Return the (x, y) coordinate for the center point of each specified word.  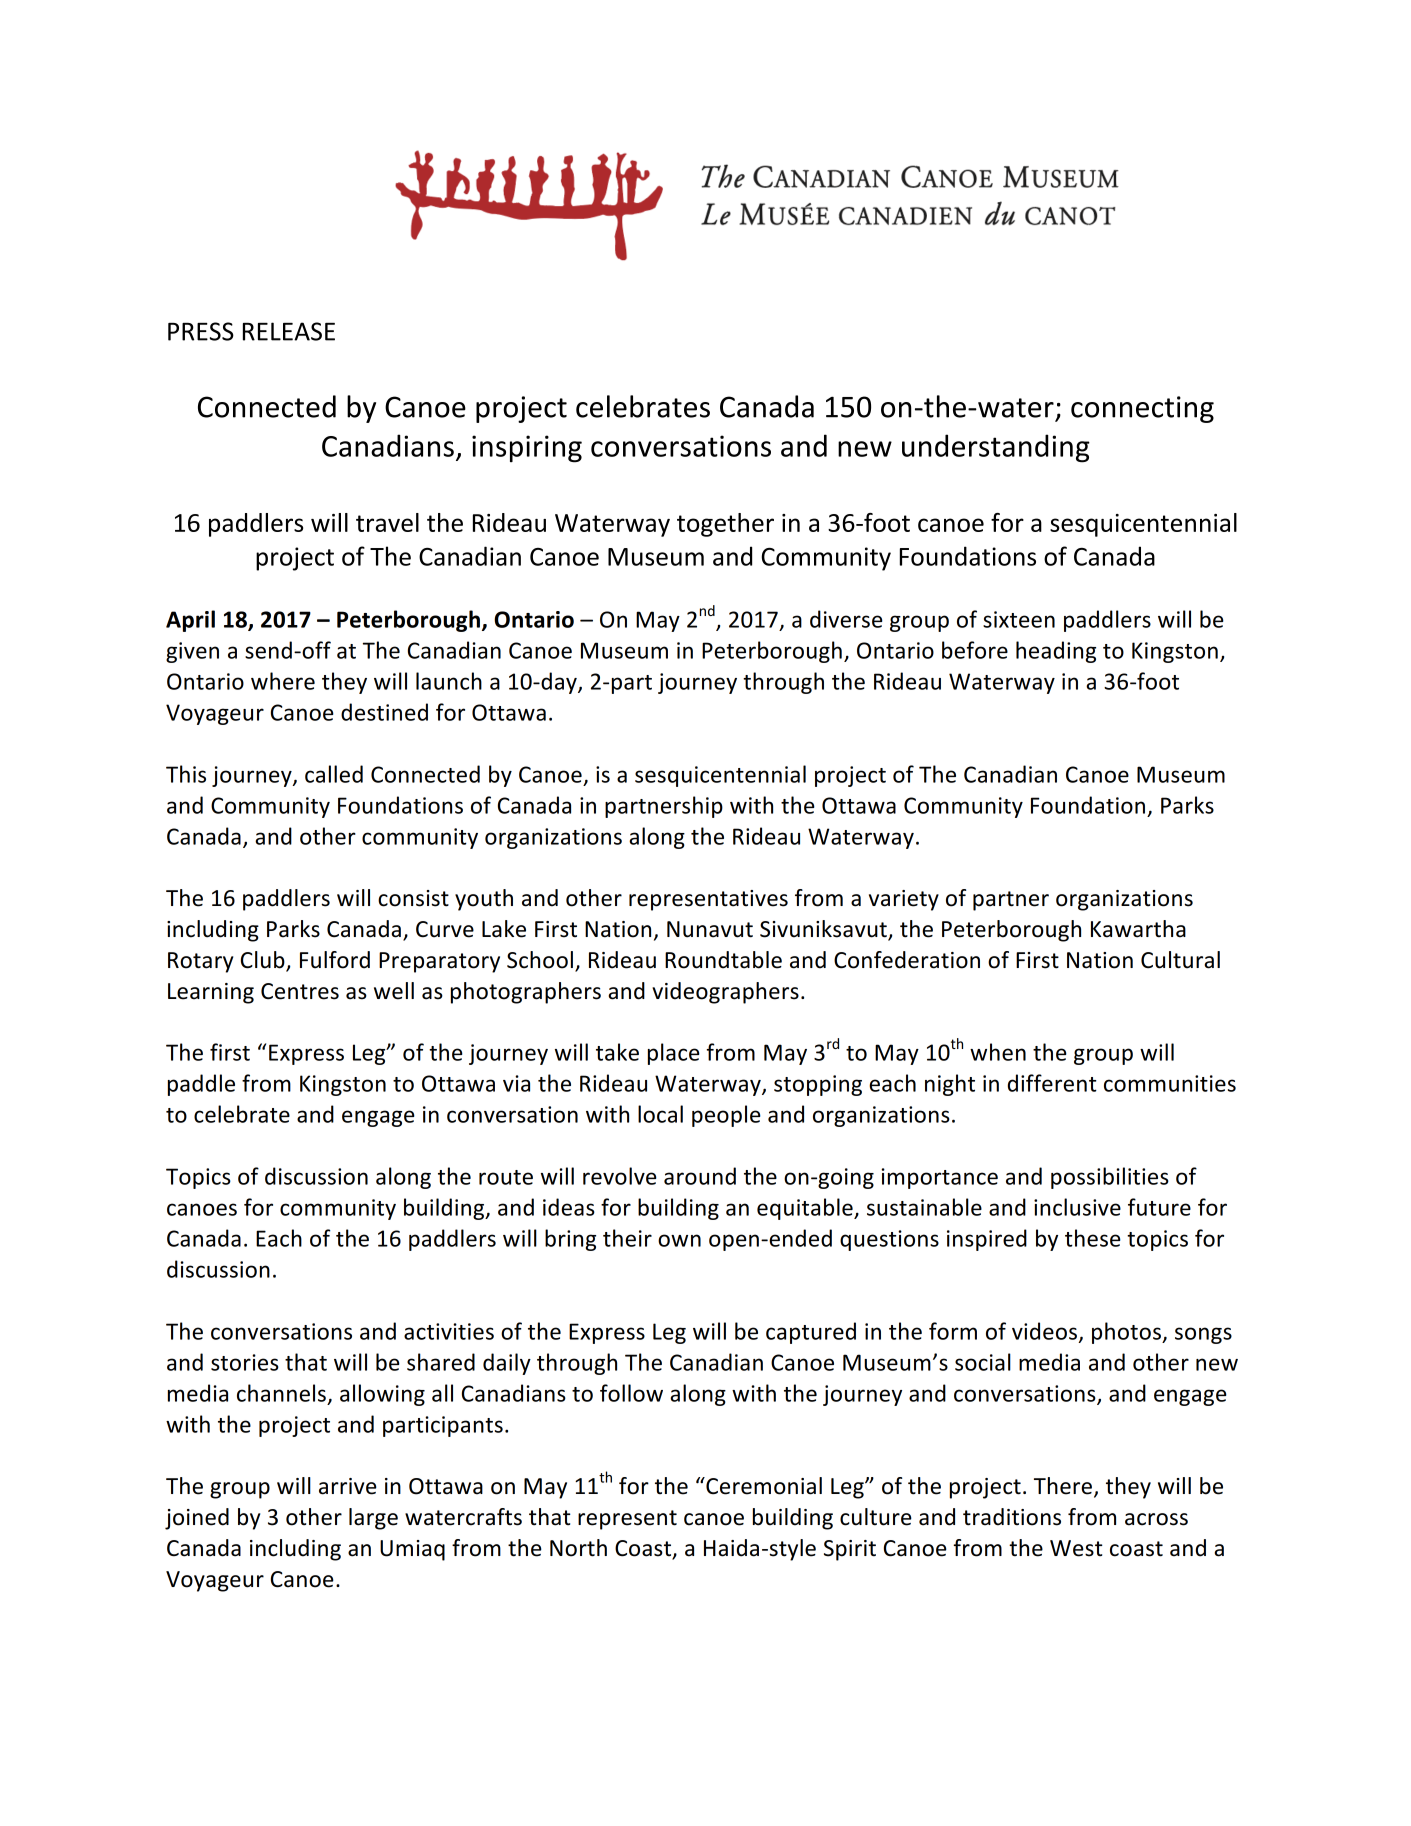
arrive (348, 1486)
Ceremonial (763, 1486)
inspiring (527, 449)
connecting (1142, 409)
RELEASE (289, 331)
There (1064, 1487)
